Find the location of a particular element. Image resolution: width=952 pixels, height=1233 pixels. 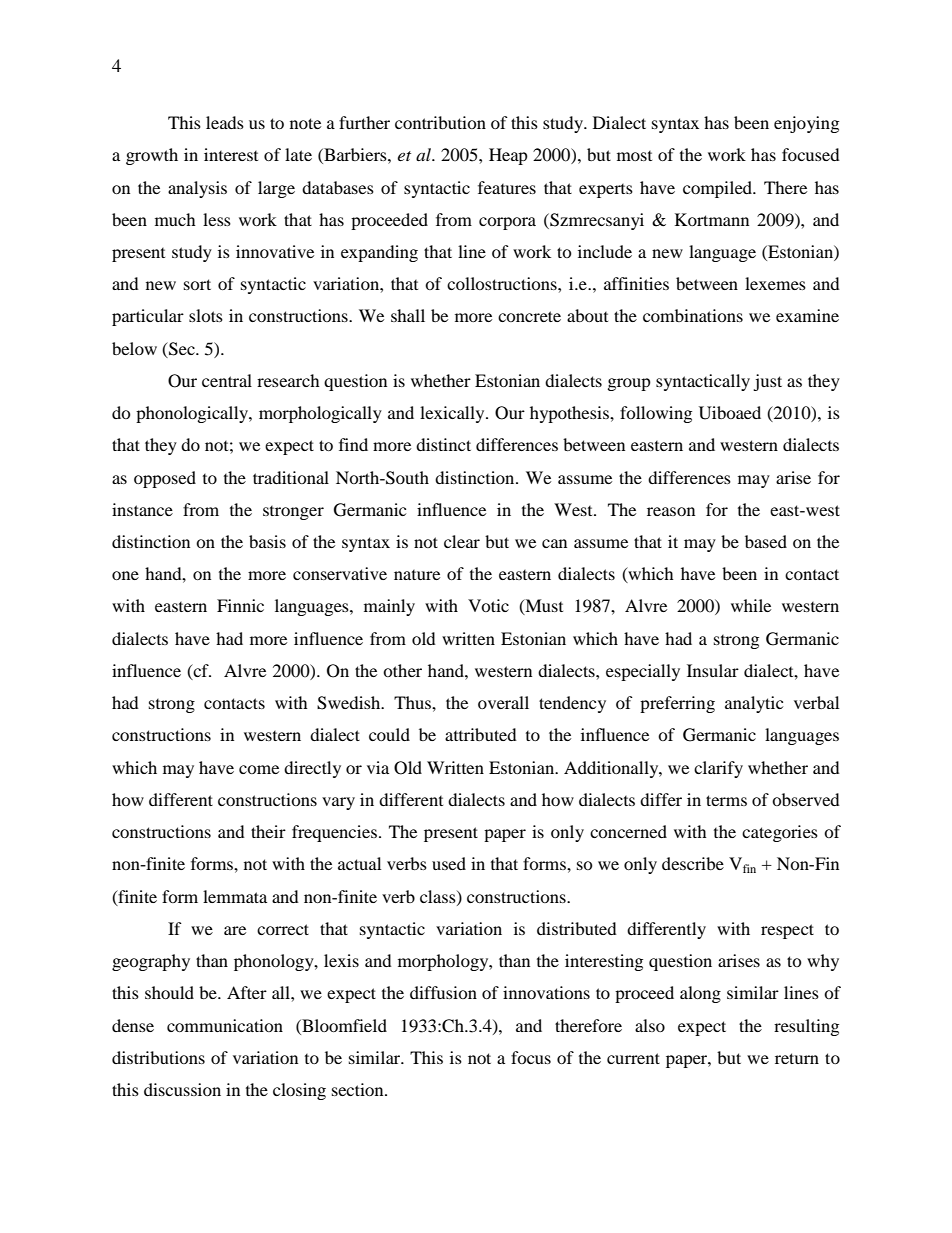

discussion is located at coordinates (182, 1089).
